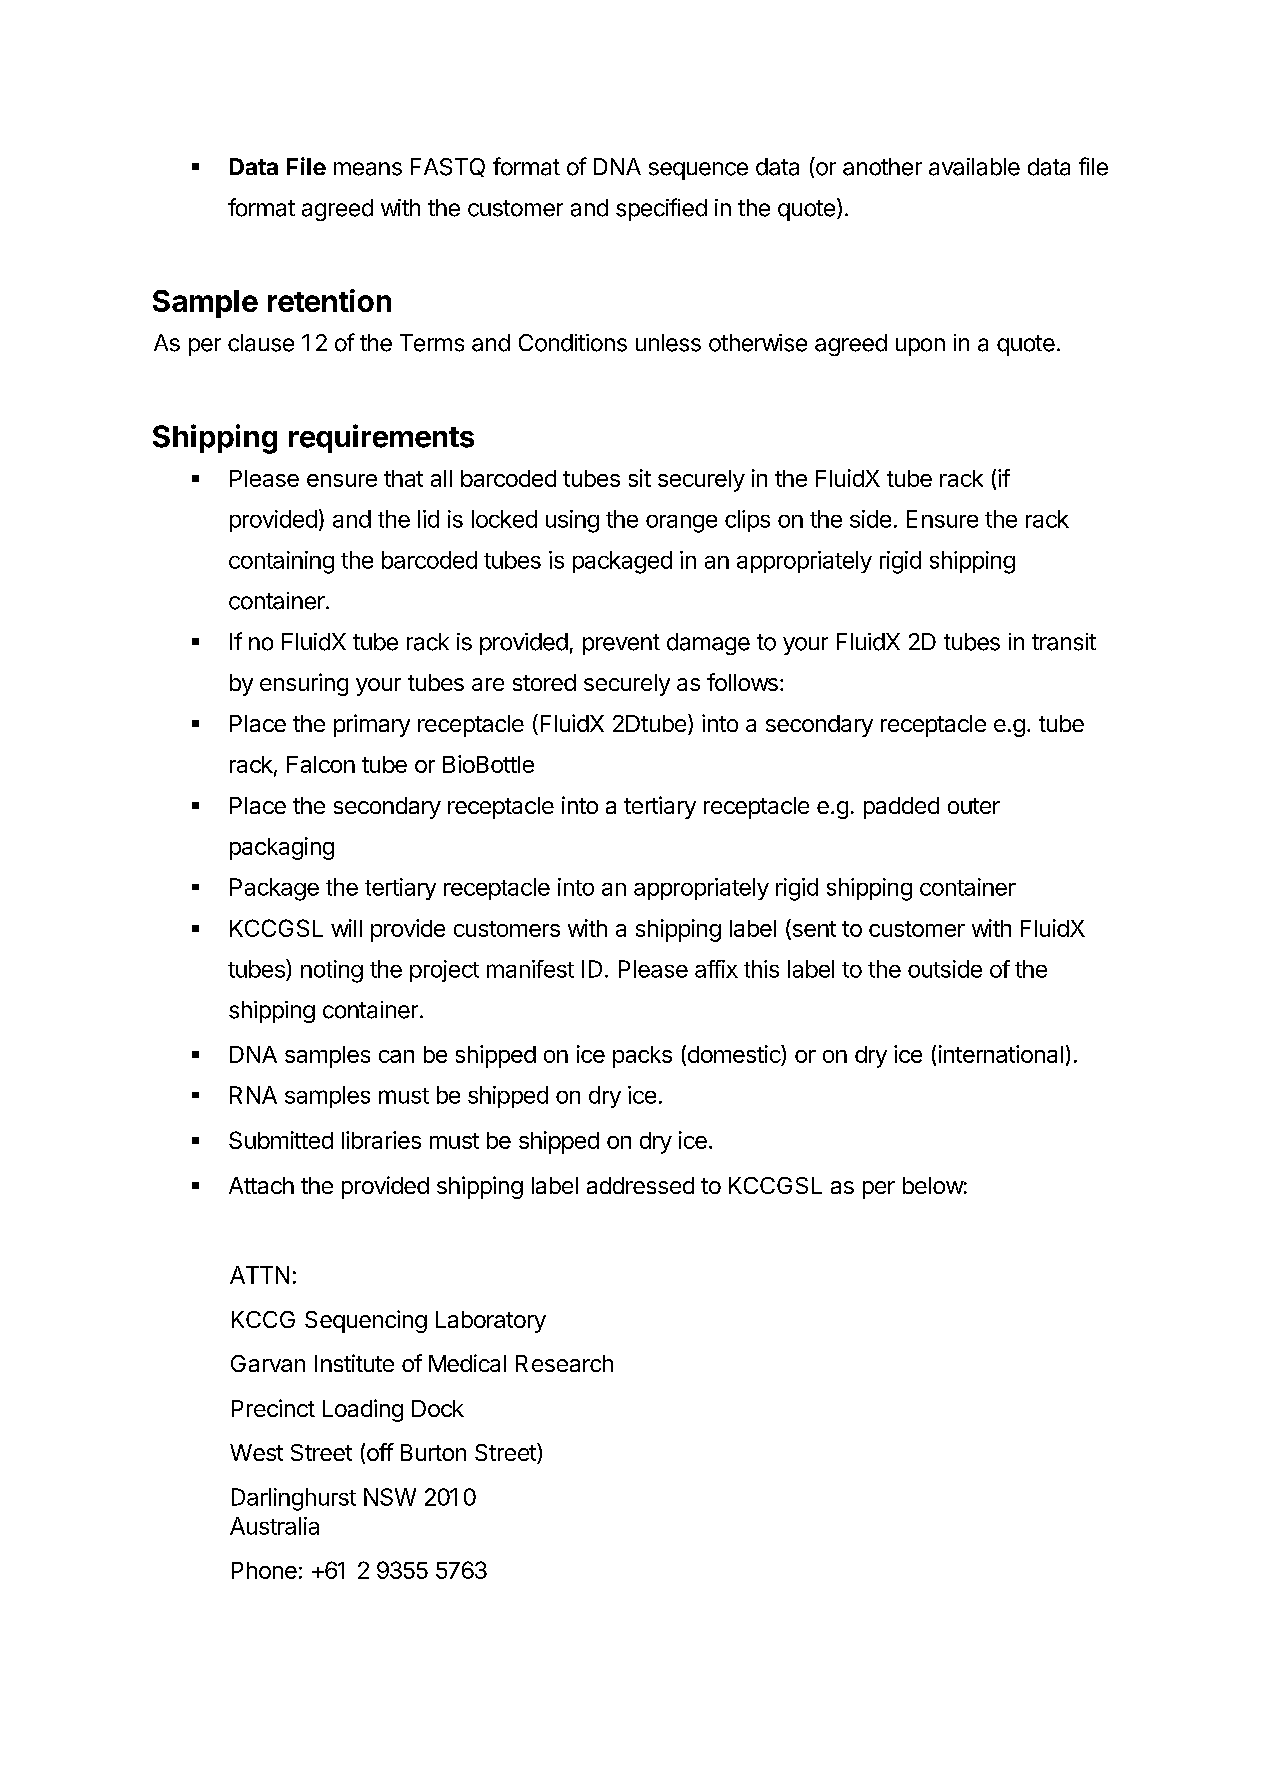 This screenshot has width=1264, height=1789. I want to click on specified, so click(661, 209).
